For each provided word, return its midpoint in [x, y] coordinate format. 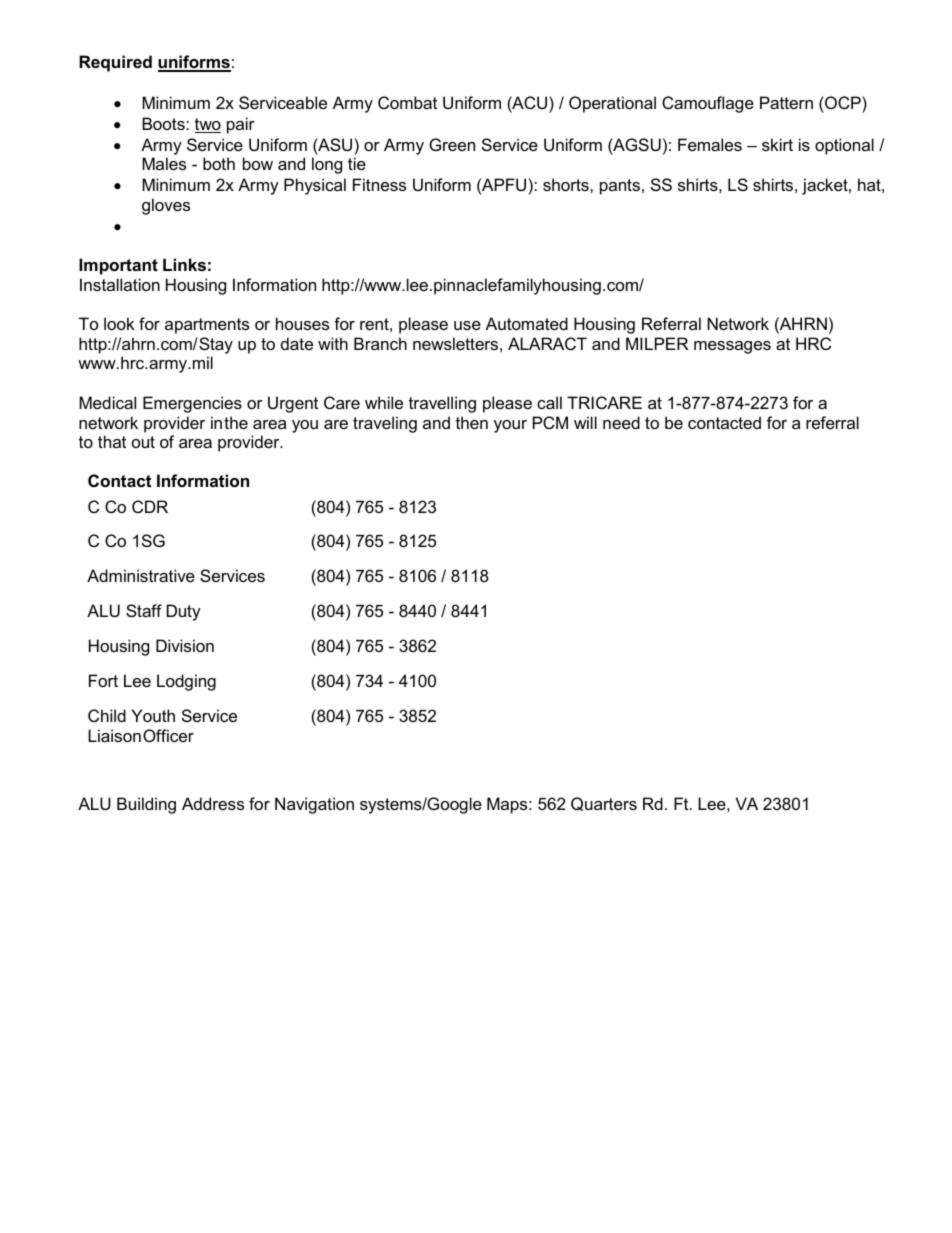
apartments [207, 326]
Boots [164, 123]
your [510, 426]
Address [213, 803]
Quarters [604, 804]
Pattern [786, 102]
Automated [527, 323]
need [621, 422]
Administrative [141, 575]
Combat [407, 102]
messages [732, 347]
